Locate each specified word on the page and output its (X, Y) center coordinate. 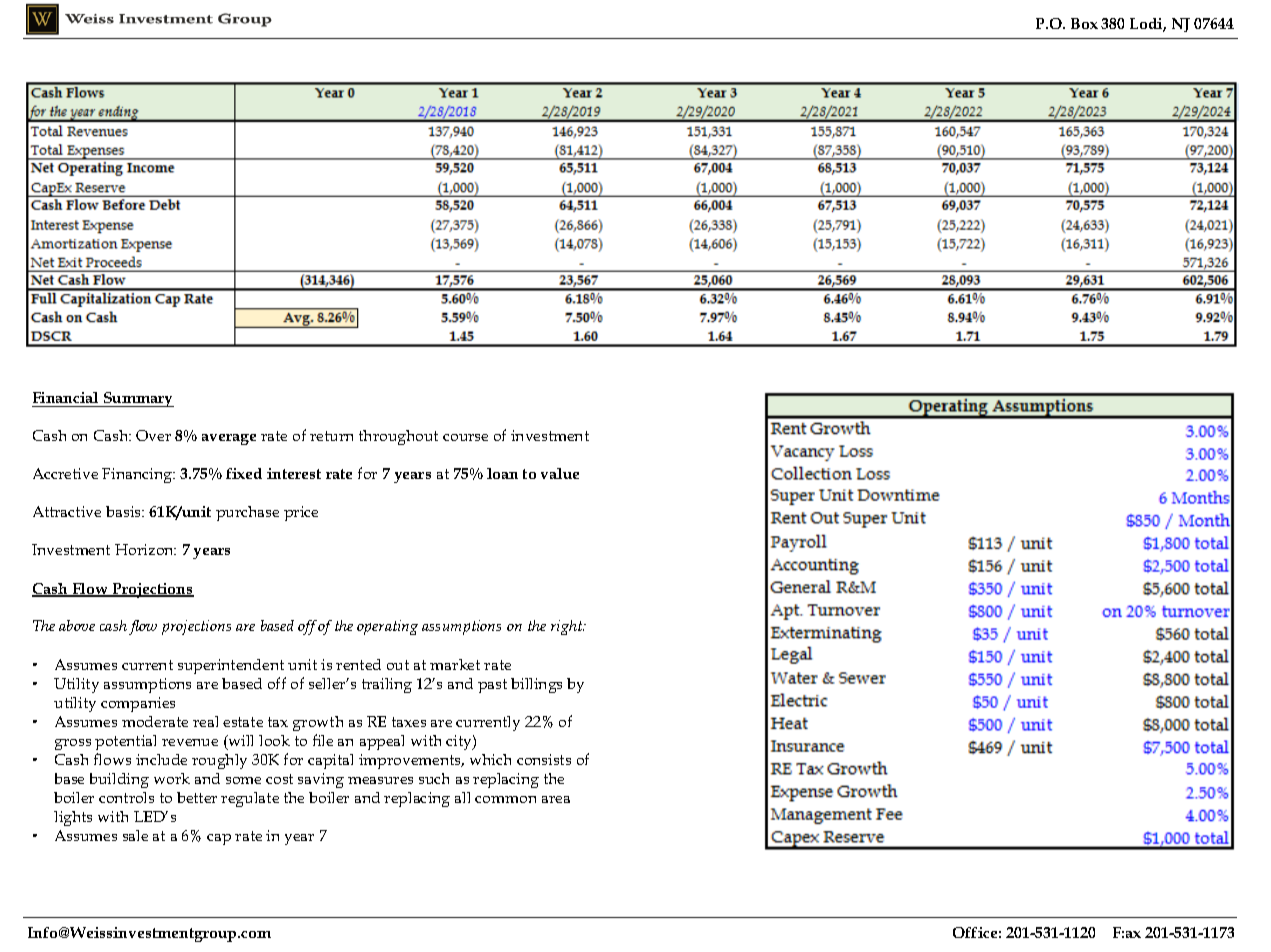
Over (153, 435)
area (556, 799)
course (465, 437)
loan (502, 473)
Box (1084, 23)
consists (544, 759)
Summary (138, 399)
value (560, 473)
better (197, 797)
